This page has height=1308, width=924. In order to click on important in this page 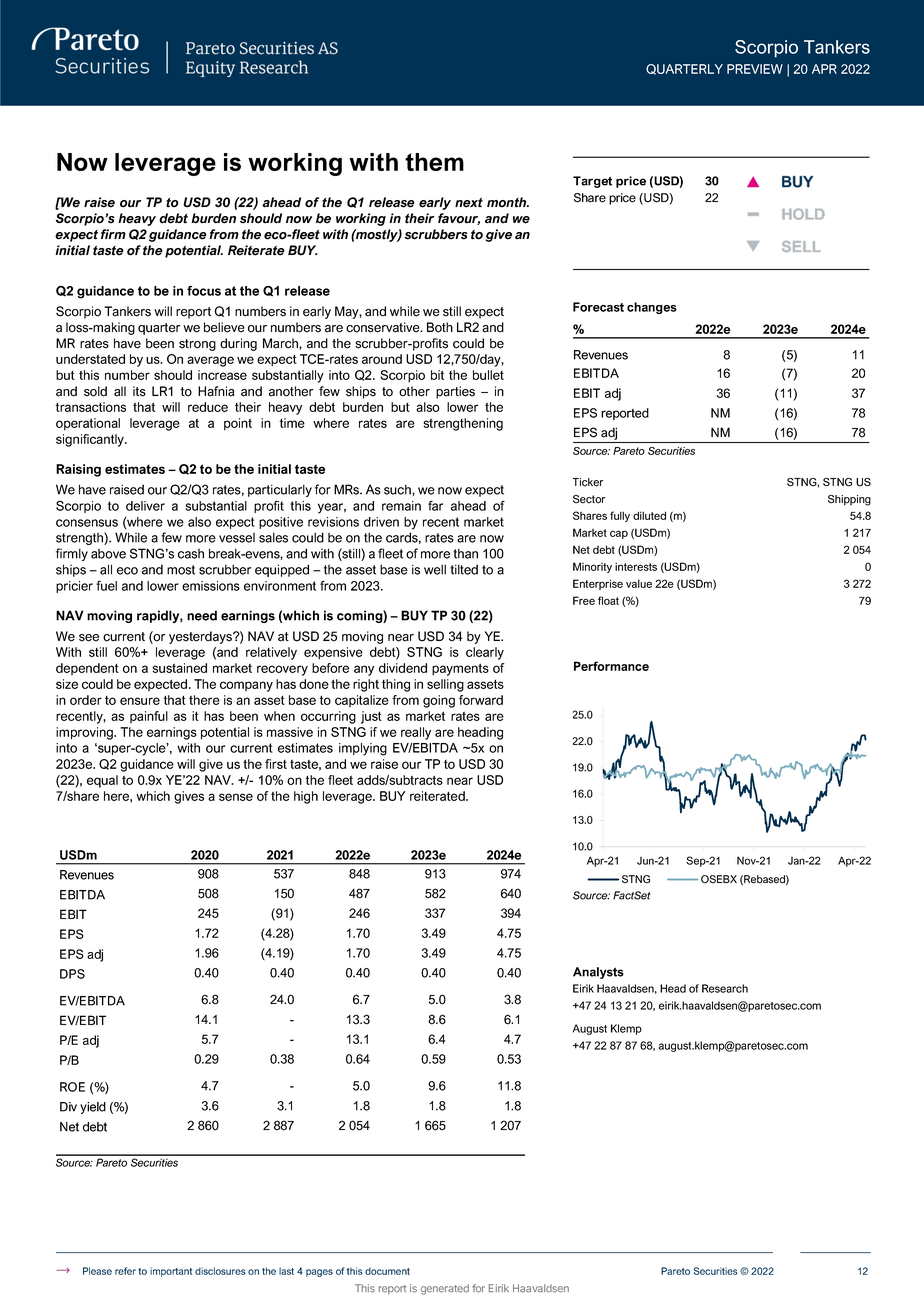, I will do `click(171, 1272)`.
